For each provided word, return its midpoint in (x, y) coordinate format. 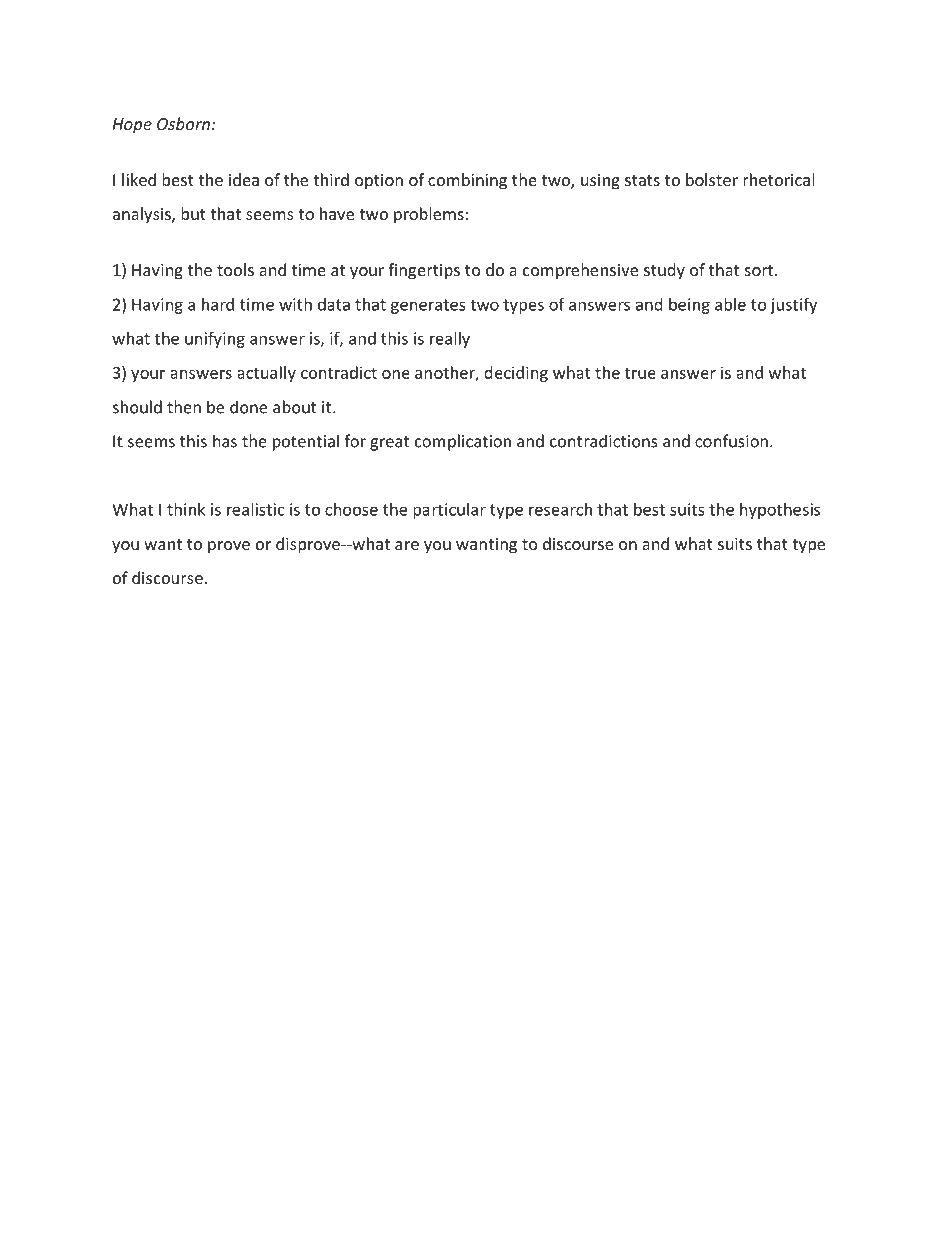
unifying (215, 339)
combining (467, 181)
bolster (712, 179)
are (407, 545)
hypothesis (780, 511)
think (186, 509)
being (689, 306)
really (450, 340)
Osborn (183, 123)
